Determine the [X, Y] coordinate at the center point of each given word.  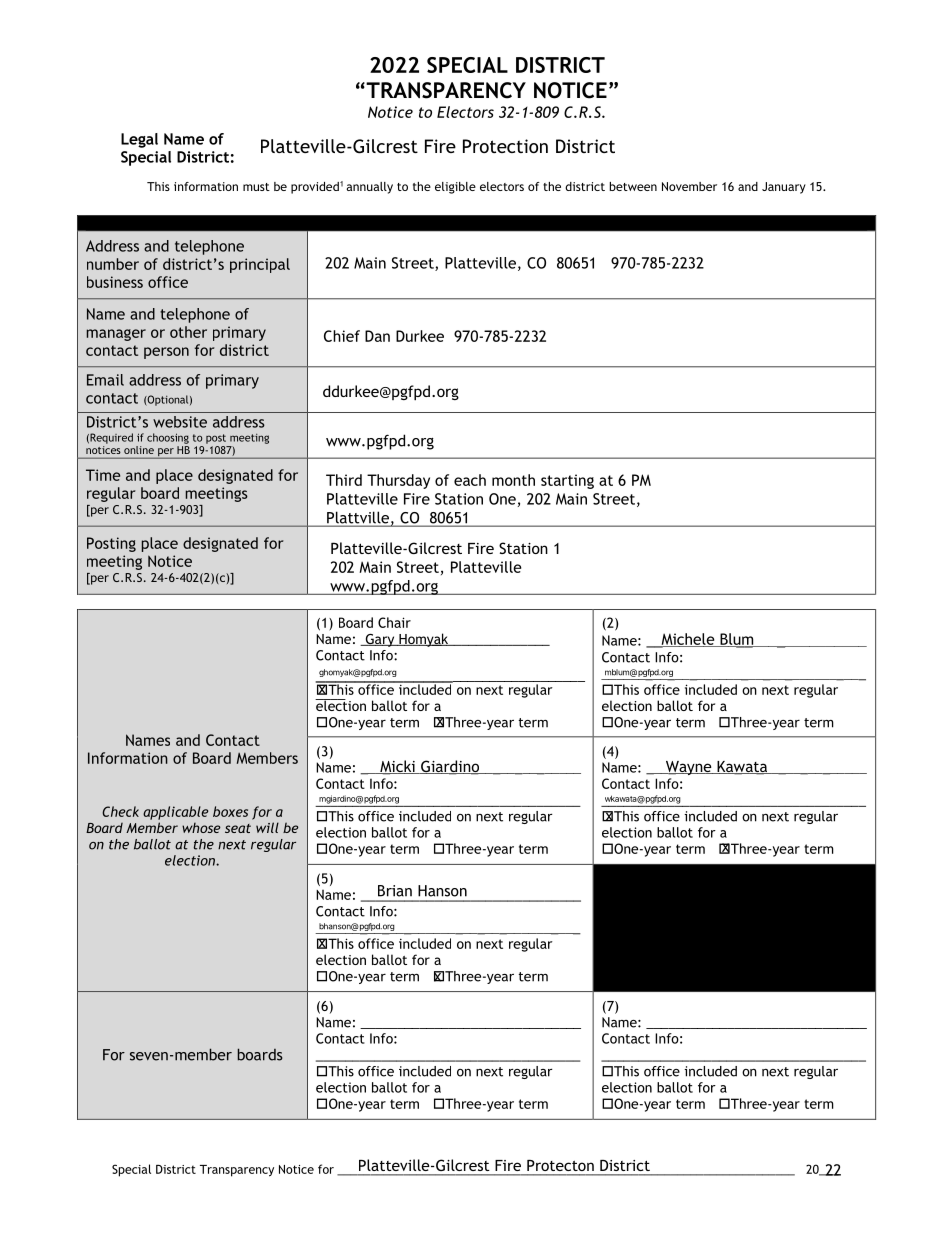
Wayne [688, 768]
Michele [688, 640]
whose [201, 827]
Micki [397, 767]
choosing [168, 438]
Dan [377, 336]
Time [103, 475]
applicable [175, 813]
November [689, 186]
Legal [139, 140]
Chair [394, 622]
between [633, 186]
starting [567, 481]
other [188, 332]
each [470, 480]
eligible [455, 188]
